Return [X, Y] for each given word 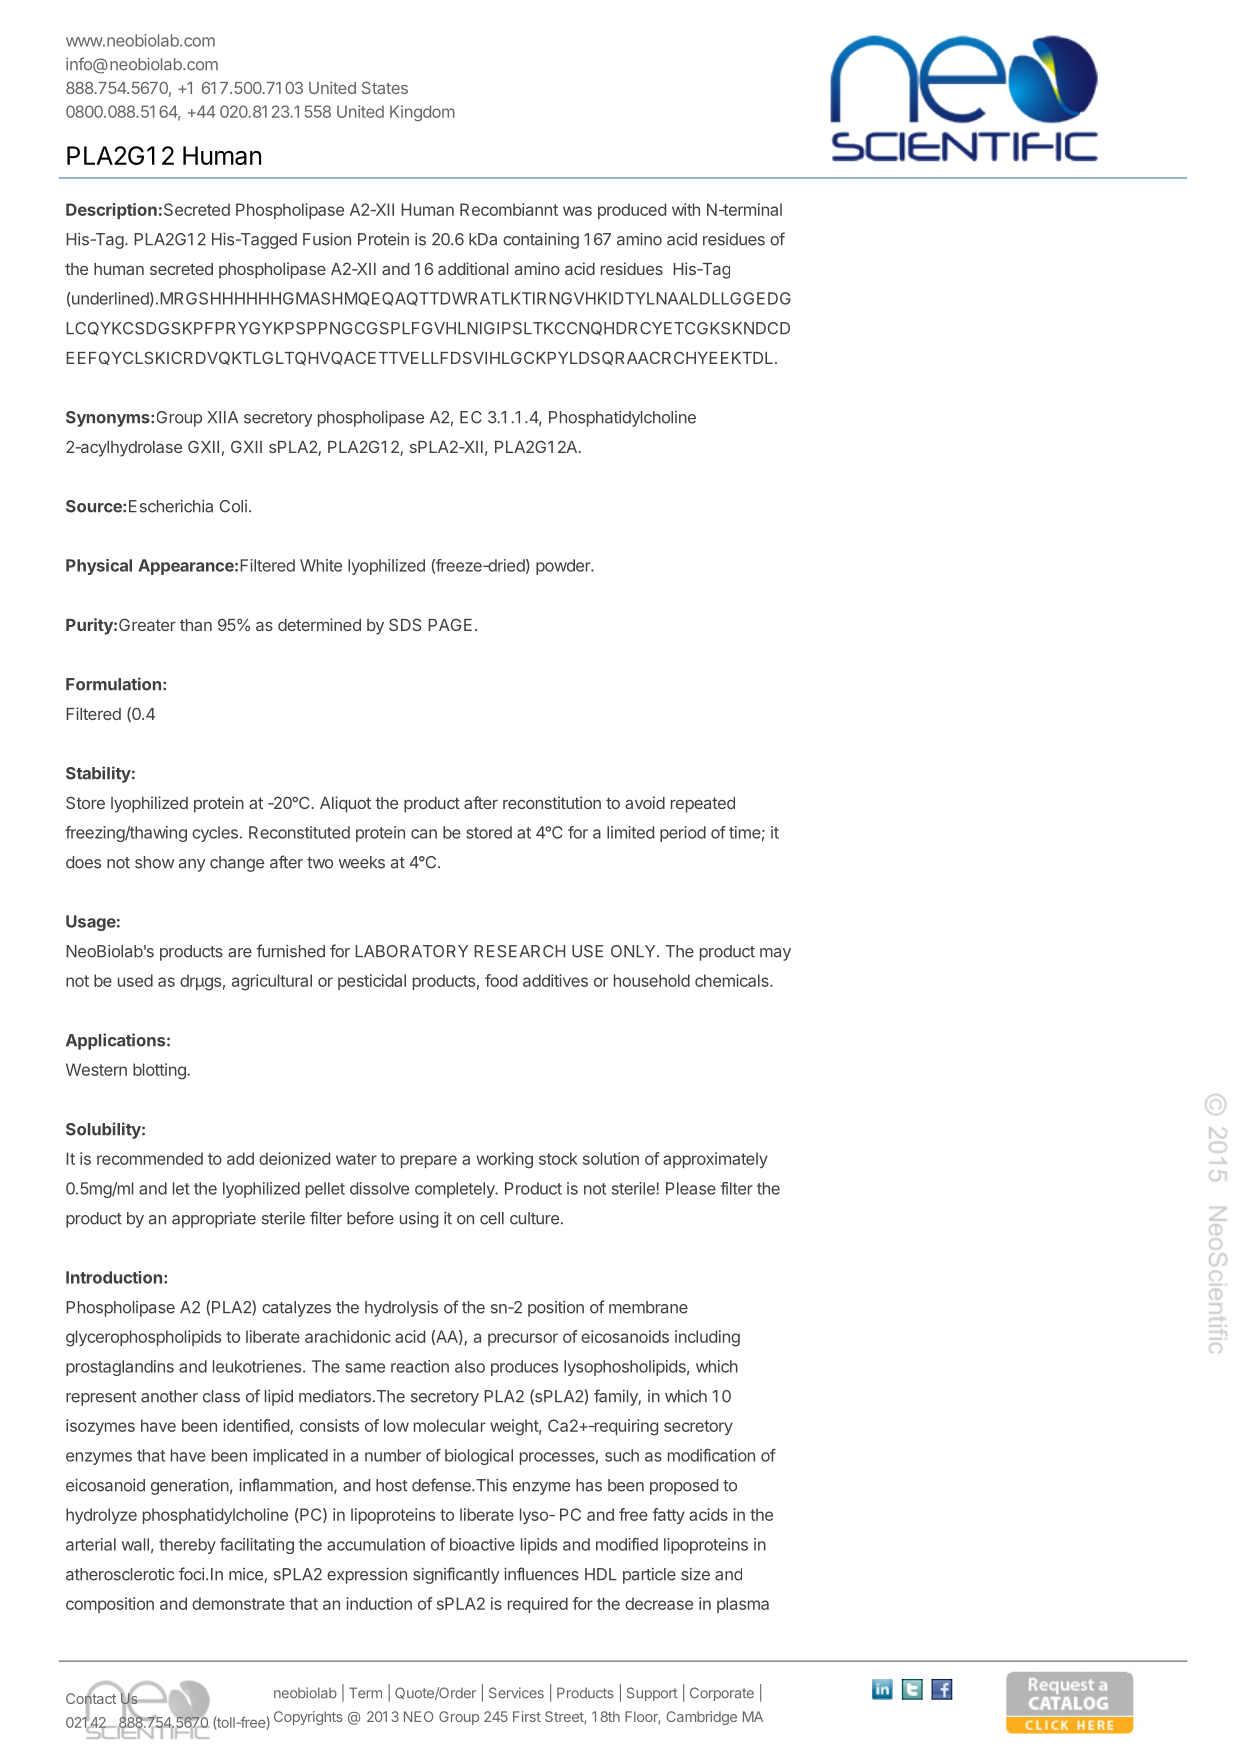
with [686, 209]
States [385, 88]
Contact [91, 1699]
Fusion [327, 239]
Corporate [722, 1694]
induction [379, 1603]
